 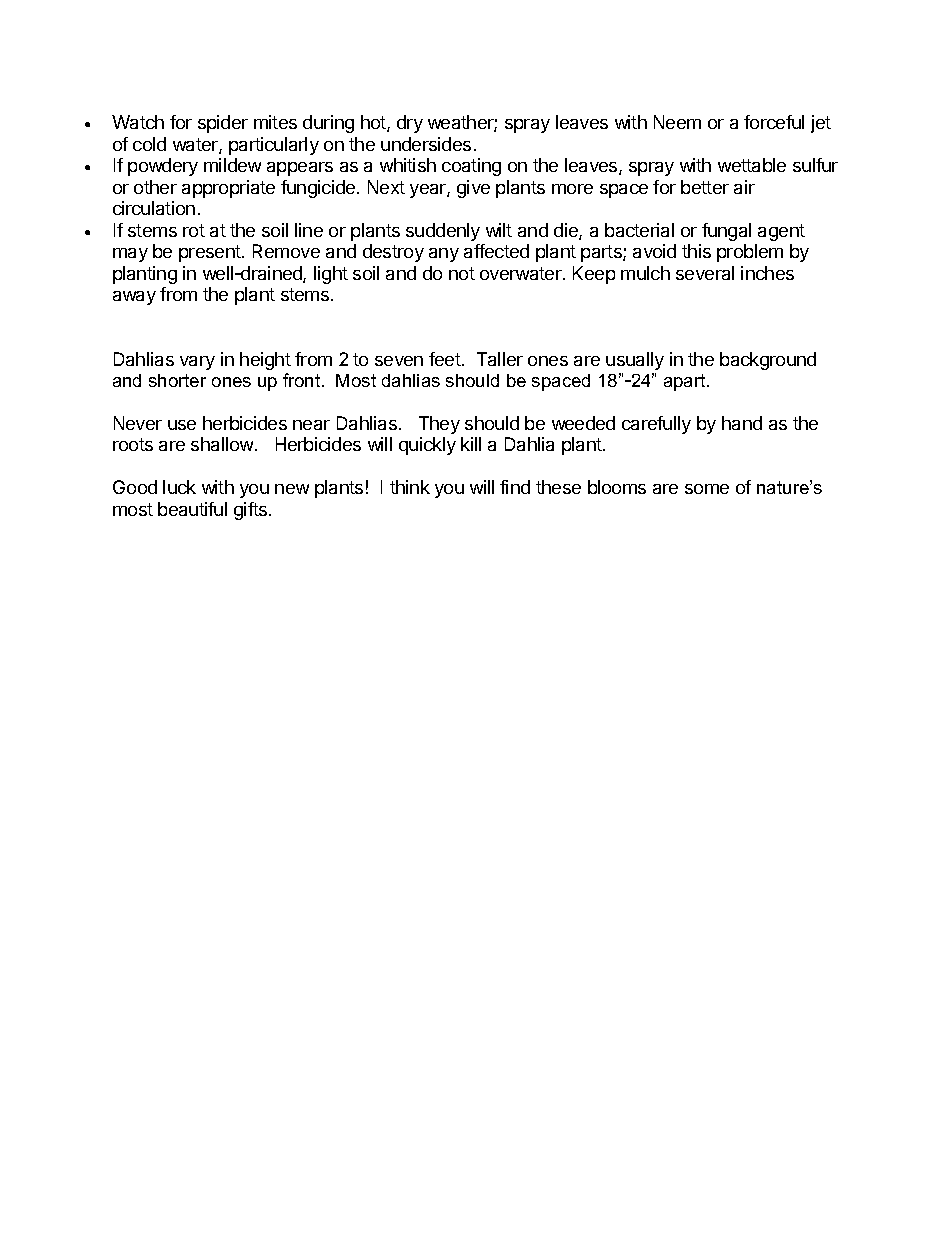 What do you see at coordinates (426, 144) in the document?
I see `undersides` at bounding box center [426, 144].
